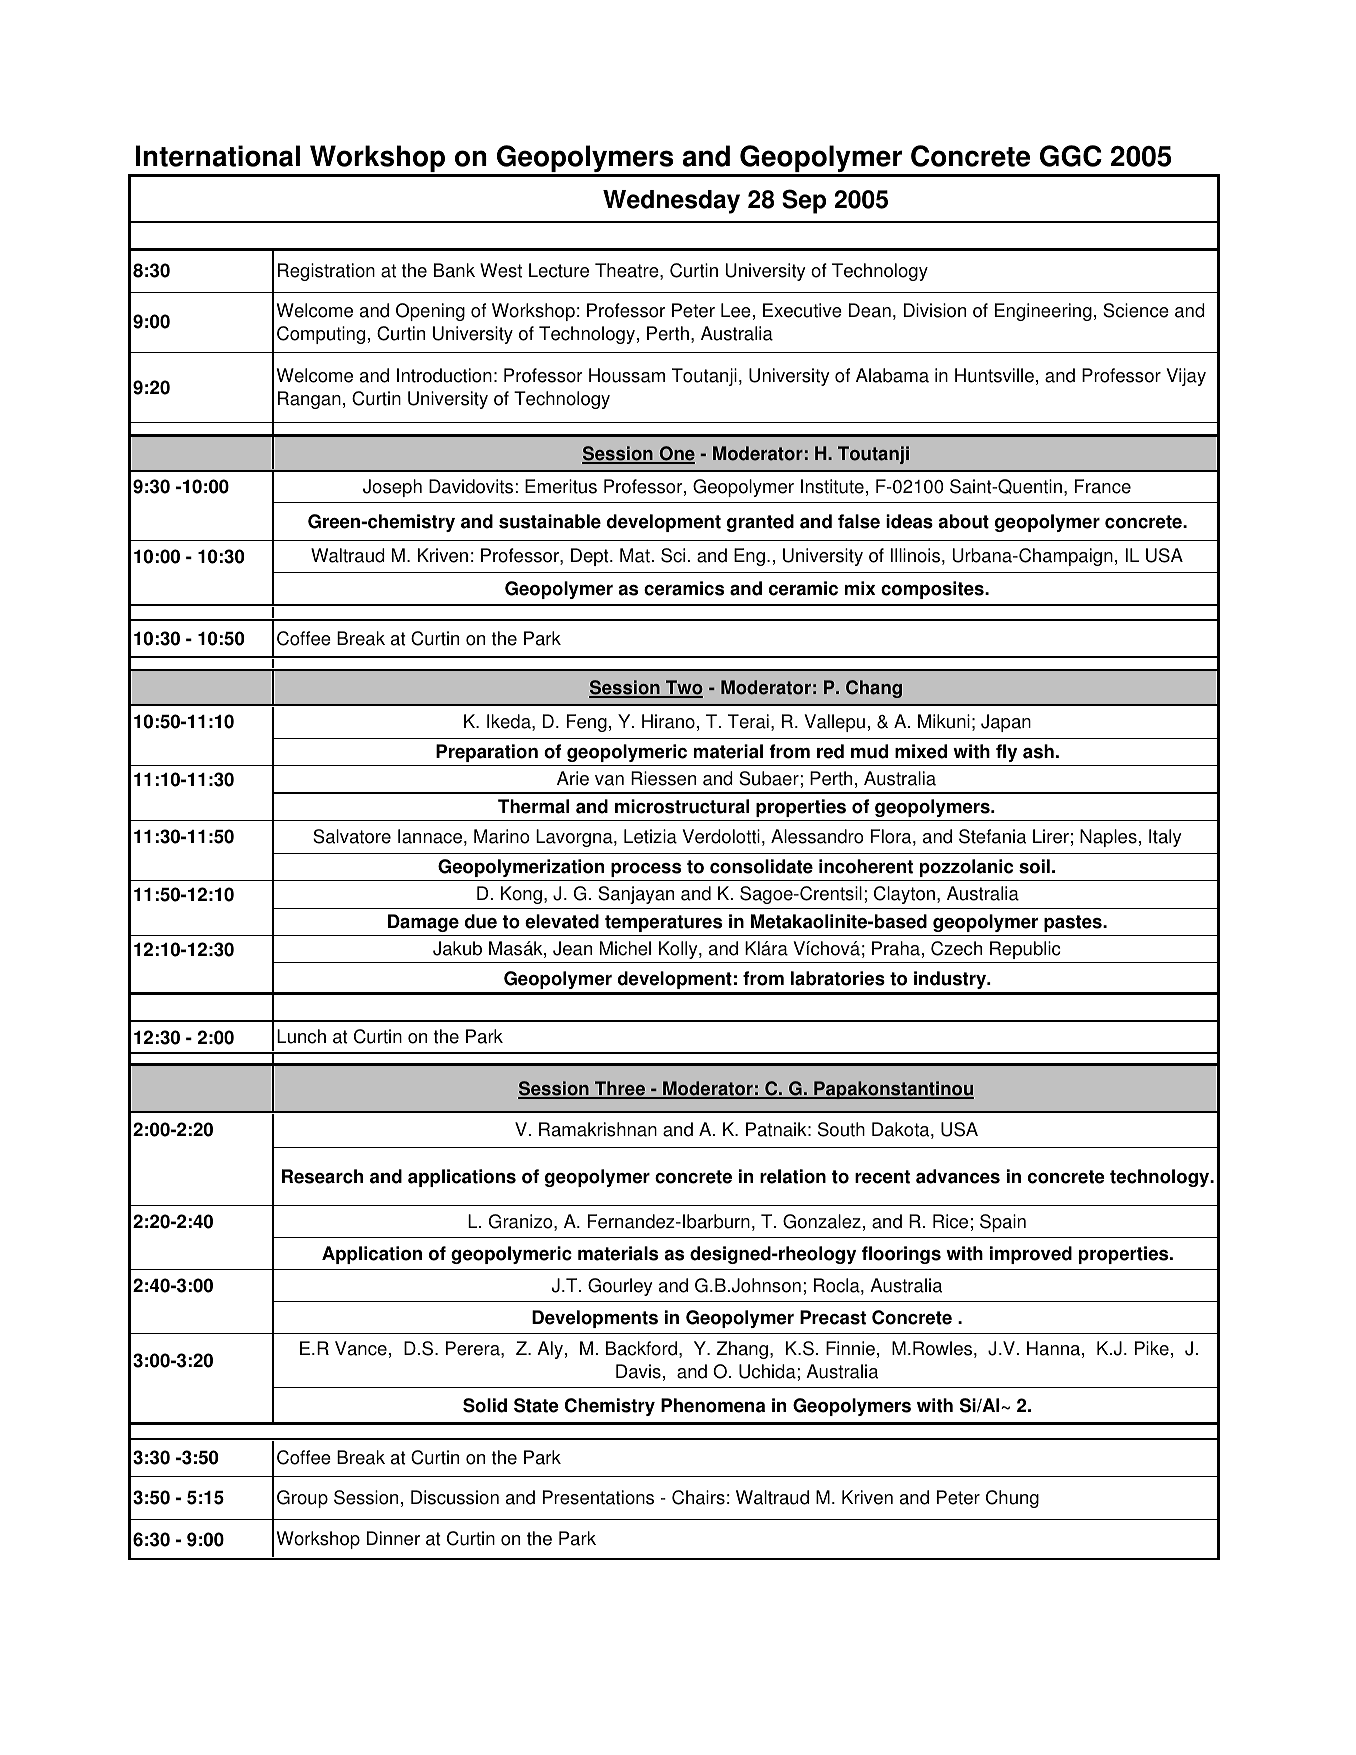 This page has height=1755, width=1356. I want to click on Salvatore, so click(352, 836).
